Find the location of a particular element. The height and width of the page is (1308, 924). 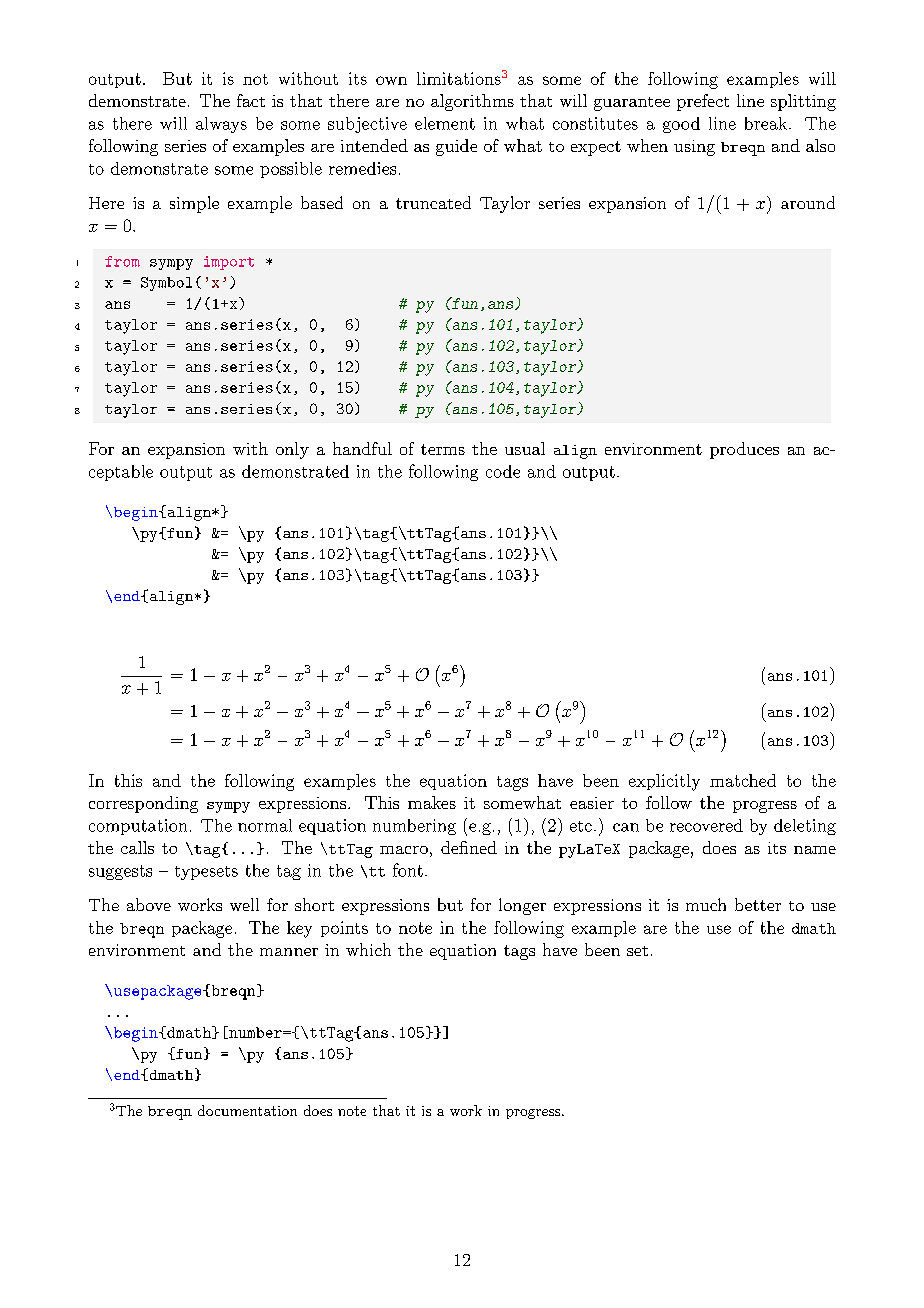

which is located at coordinates (368, 949).
